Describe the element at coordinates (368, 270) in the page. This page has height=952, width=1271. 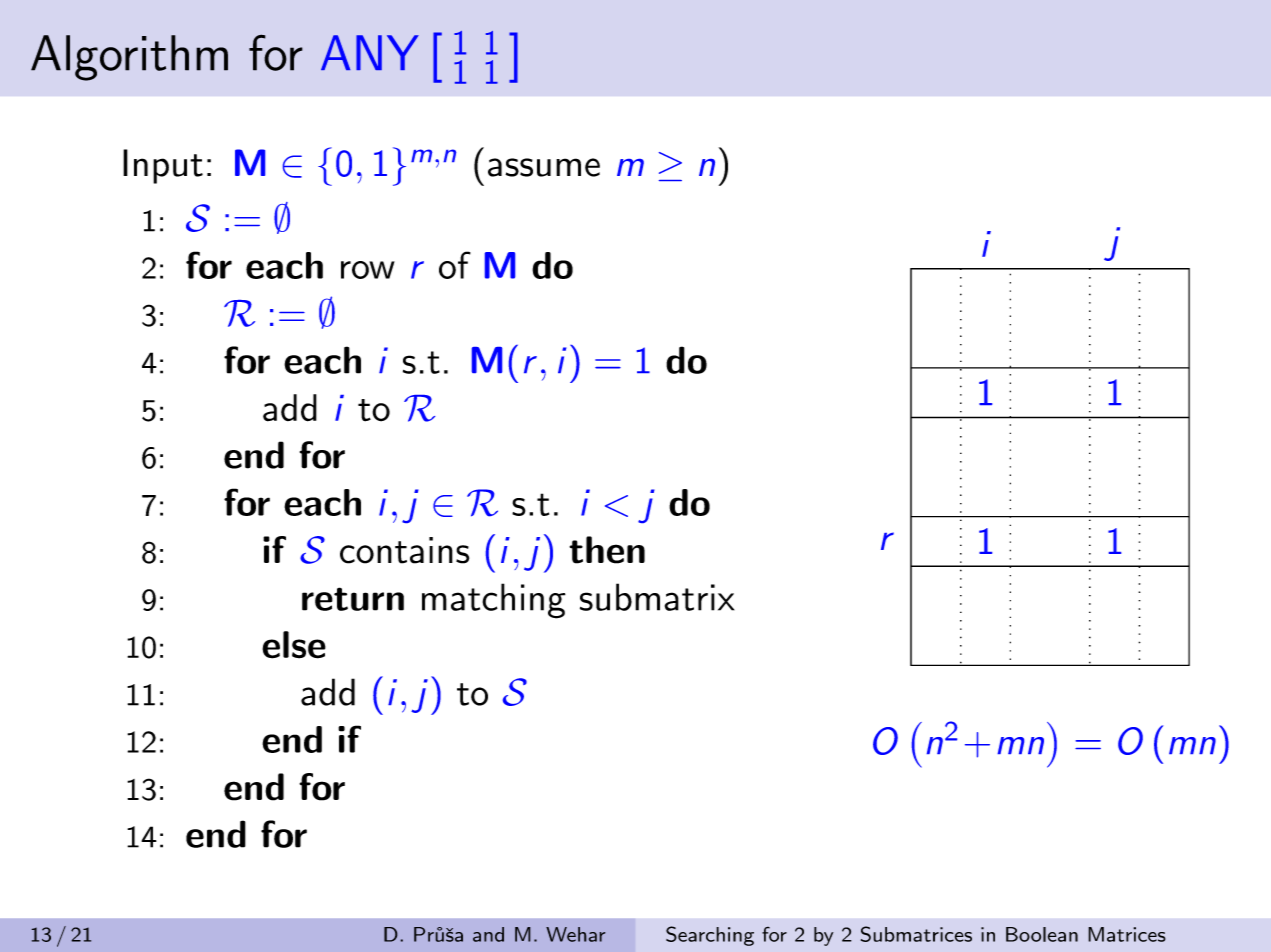
I see `row` at that location.
